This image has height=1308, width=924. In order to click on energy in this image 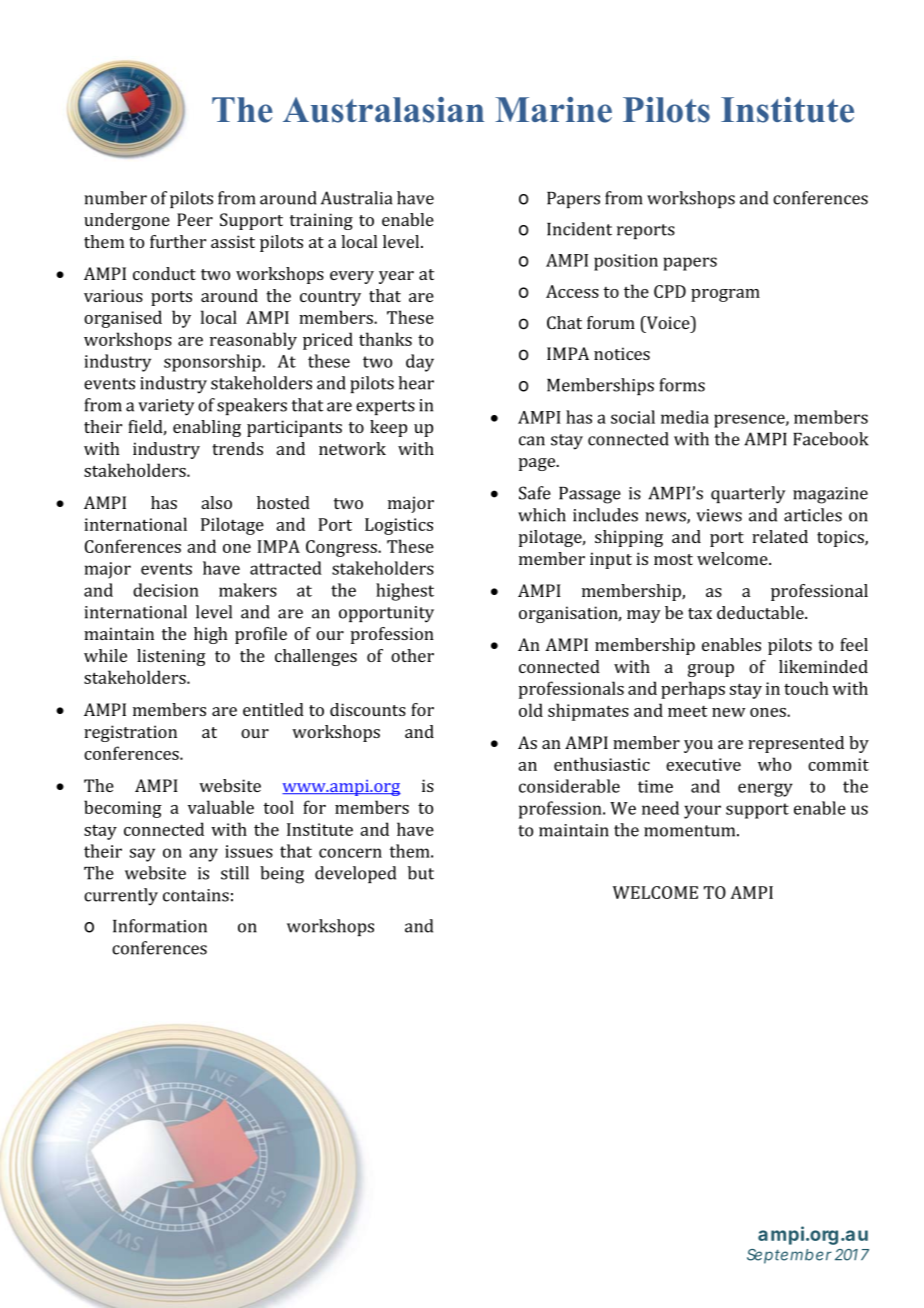, I will do `click(765, 790)`.
